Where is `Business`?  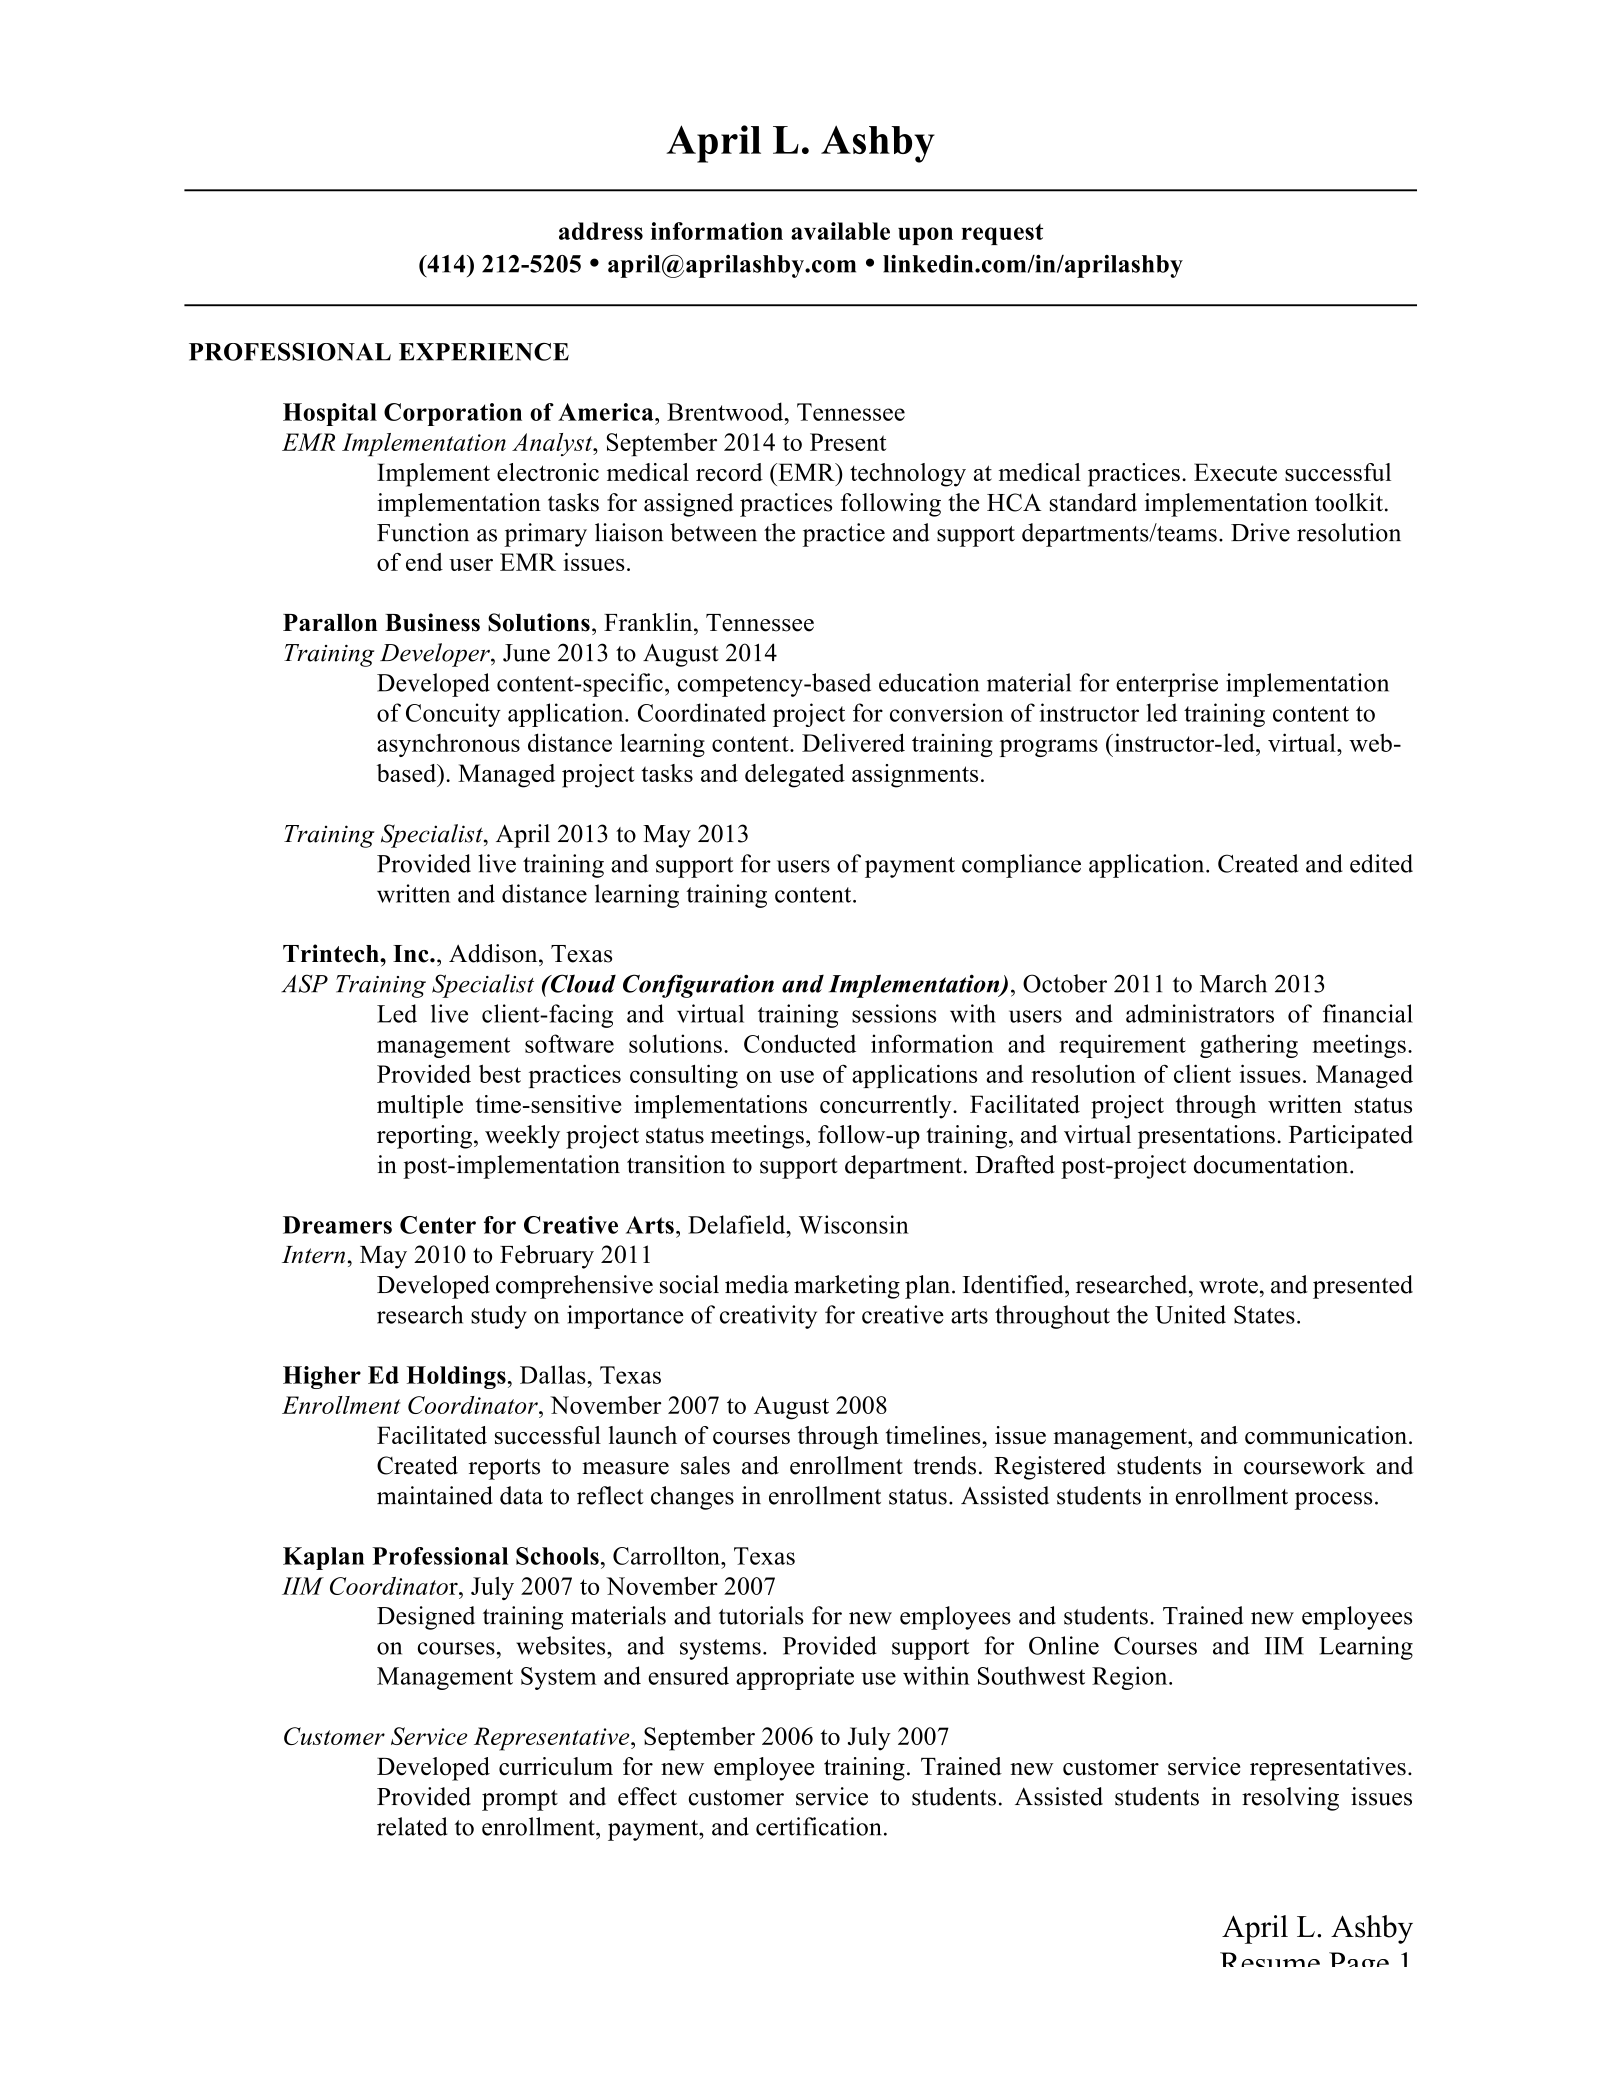 Business is located at coordinates (432, 622).
